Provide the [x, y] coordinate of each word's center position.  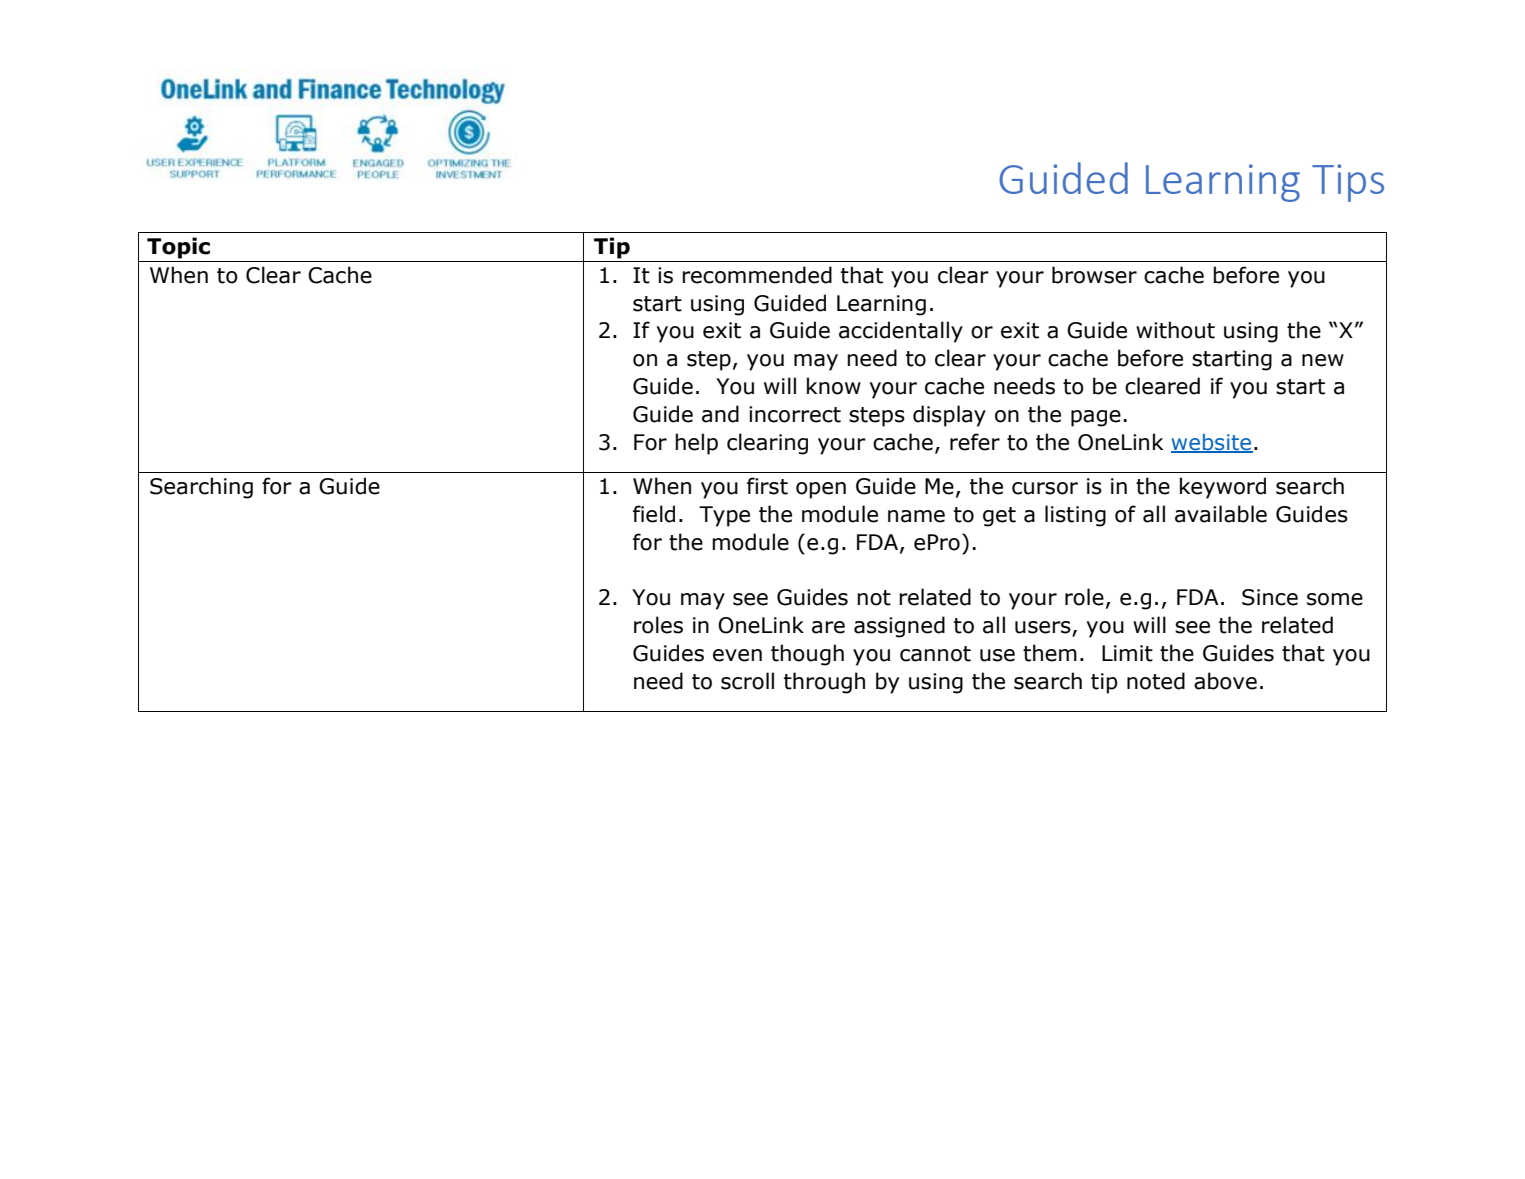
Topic [178, 248]
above [1225, 681]
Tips [1348, 183]
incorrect [795, 414]
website [1212, 443]
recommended [757, 275]
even [737, 655]
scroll [747, 681]
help [696, 444]
